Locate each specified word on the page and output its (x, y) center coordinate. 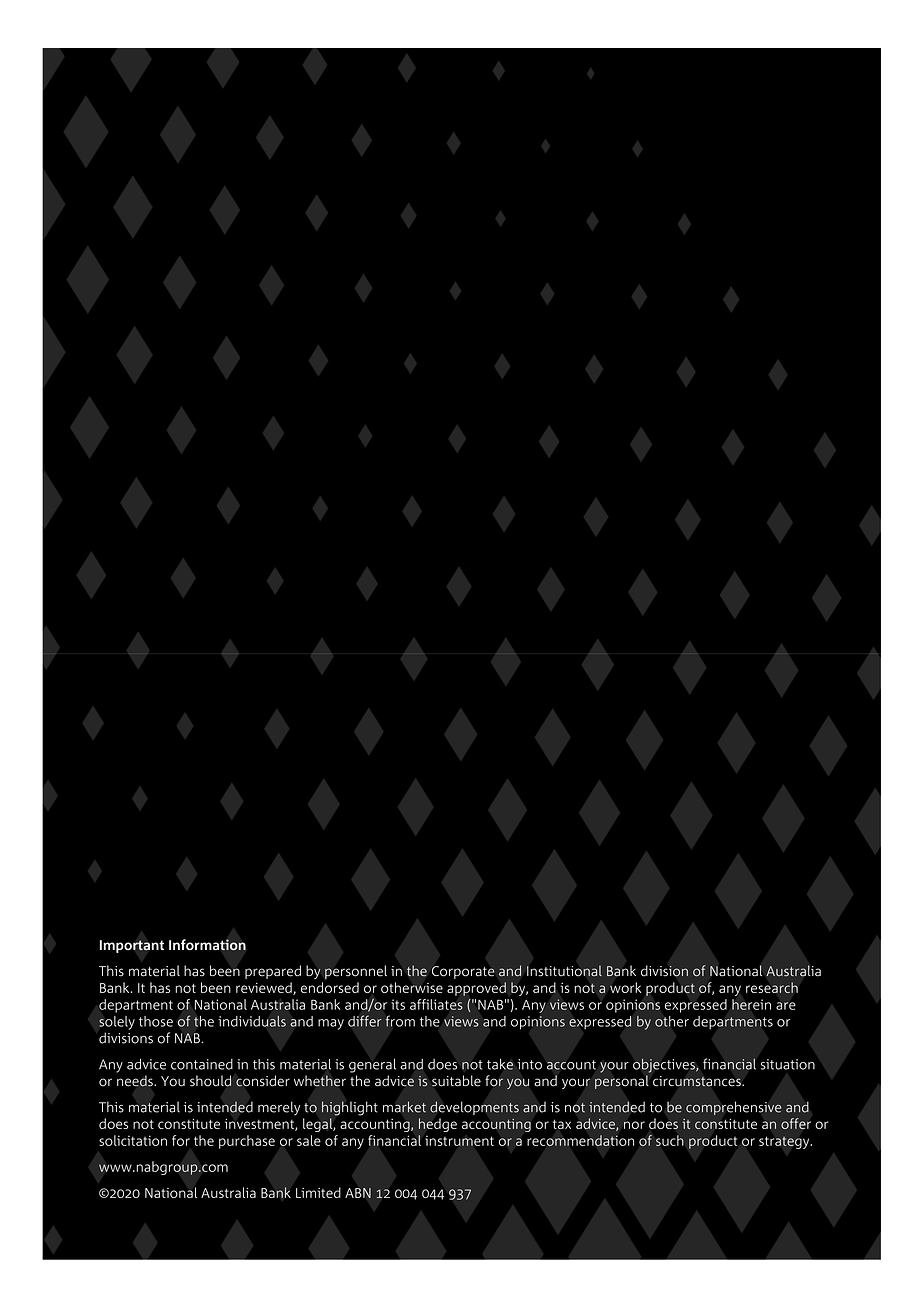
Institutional (564, 971)
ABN (358, 1193)
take (500, 1064)
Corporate (463, 972)
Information (207, 945)
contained (202, 1064)
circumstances (698, 1081)
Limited (318, 1192)
